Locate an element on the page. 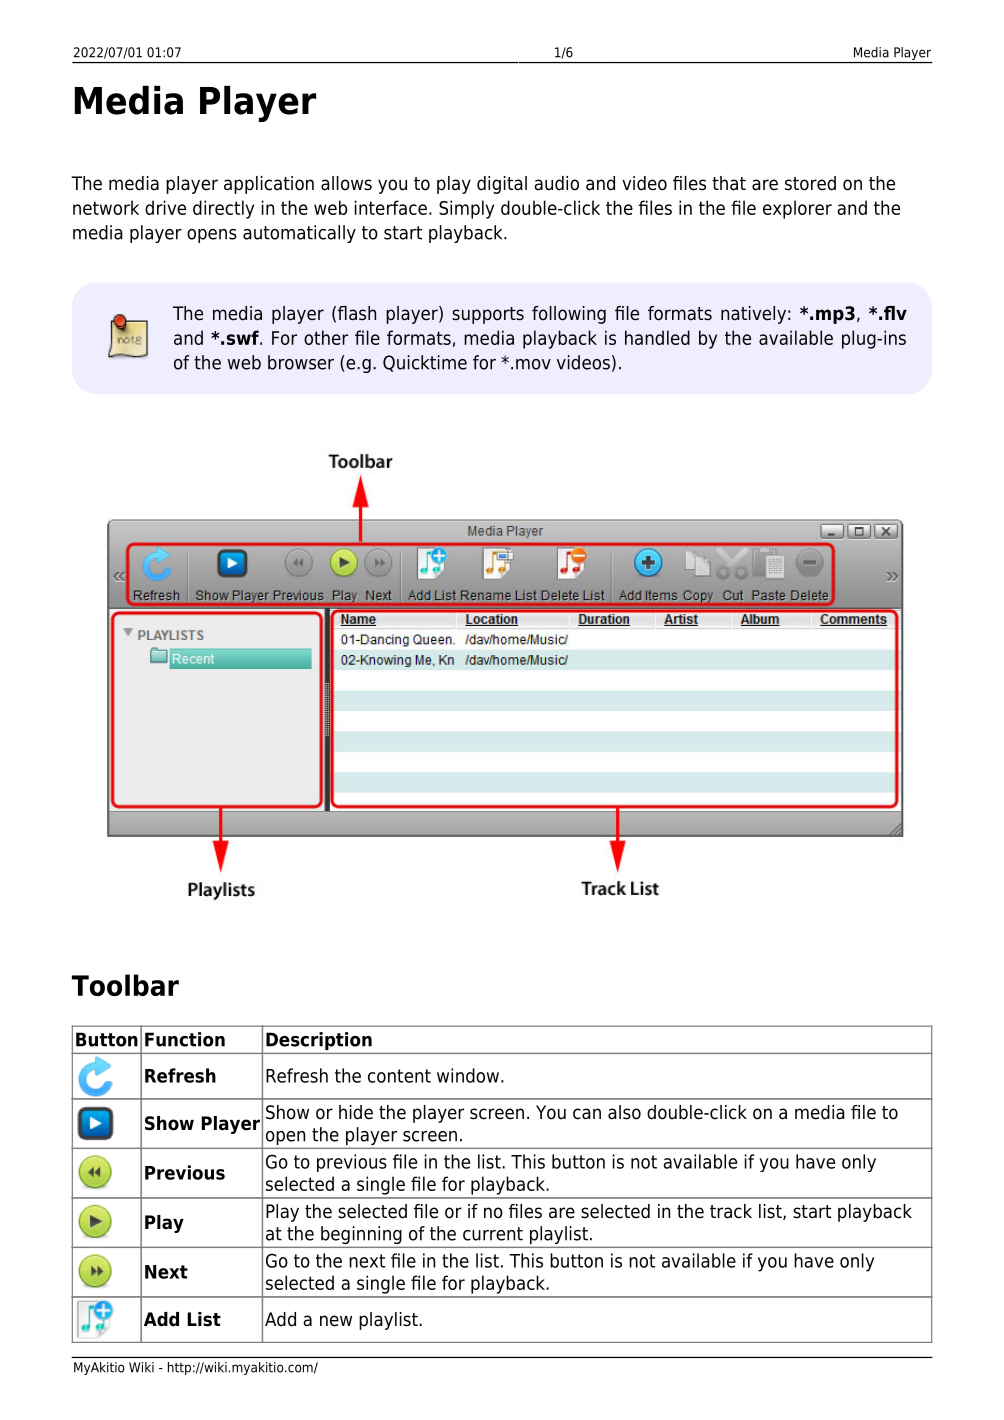 This image has width=1004, height=1420. current is located at coordinates (493, 1234).
